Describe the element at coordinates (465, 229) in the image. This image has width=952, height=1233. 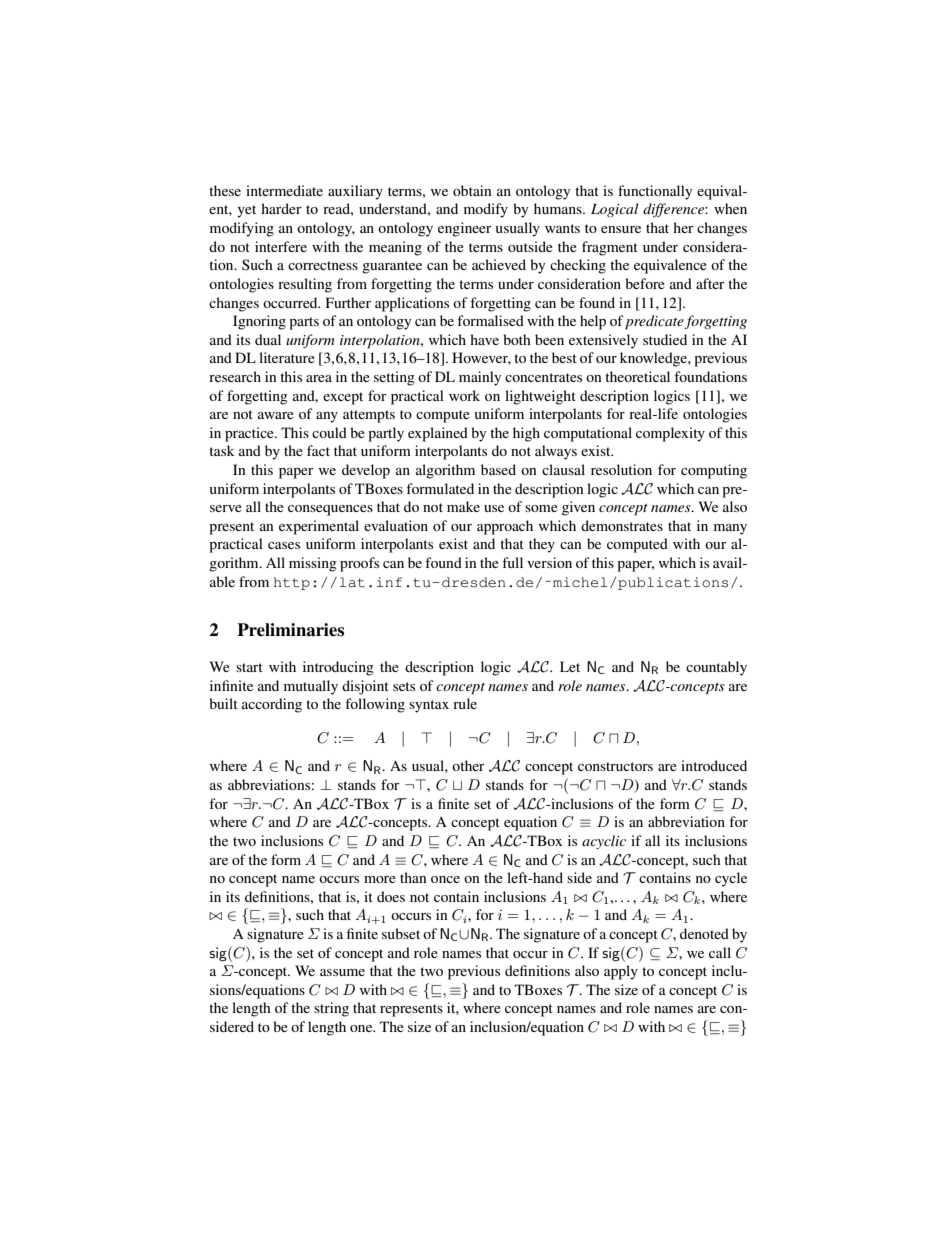
I see `engineer` at that location.
